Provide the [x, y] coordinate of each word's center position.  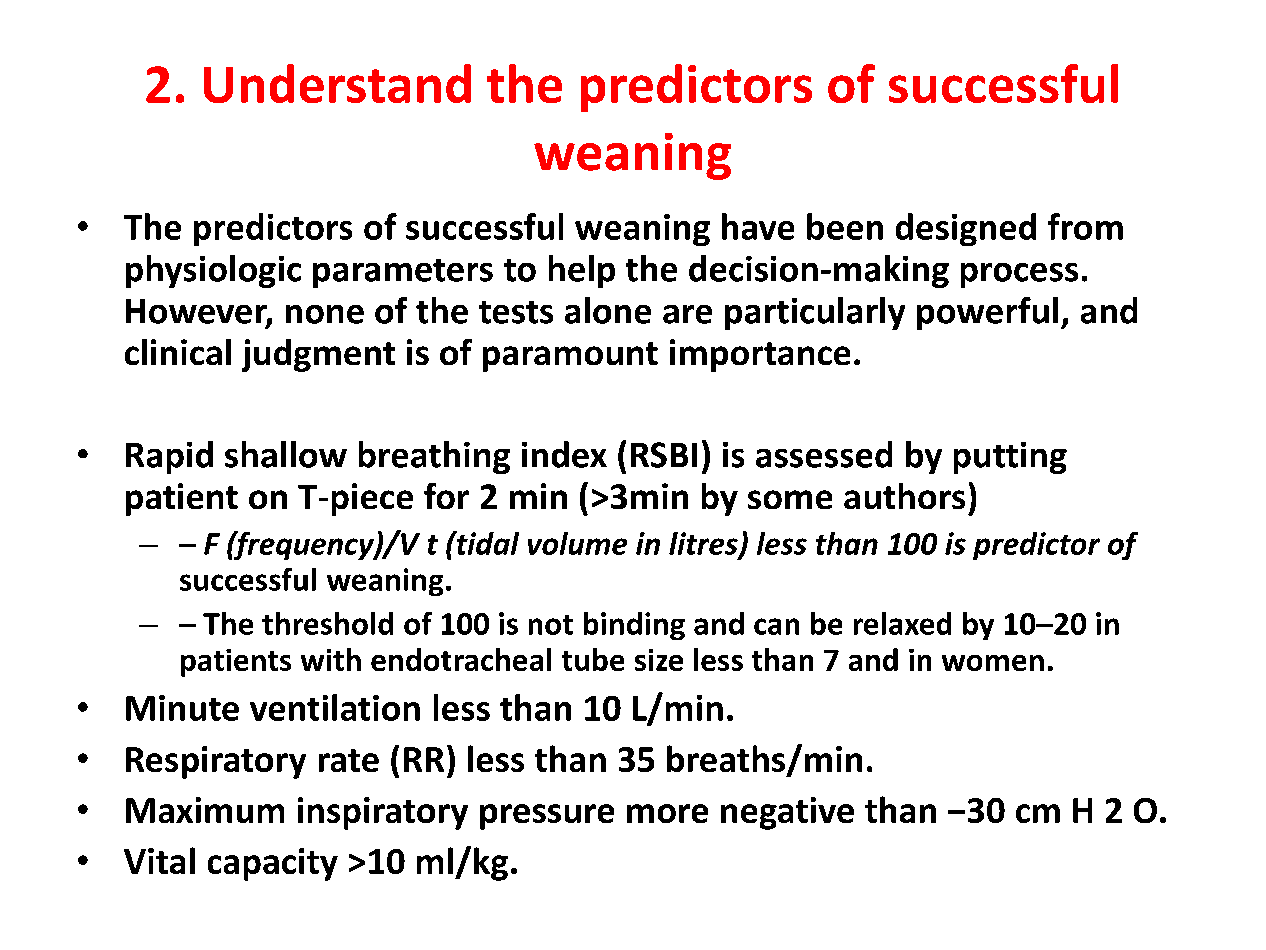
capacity [273, 864]
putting [1010, 458]
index [564, 454]
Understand [337, 83]
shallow [286, 454]
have [758, 226]
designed [966, 229]
